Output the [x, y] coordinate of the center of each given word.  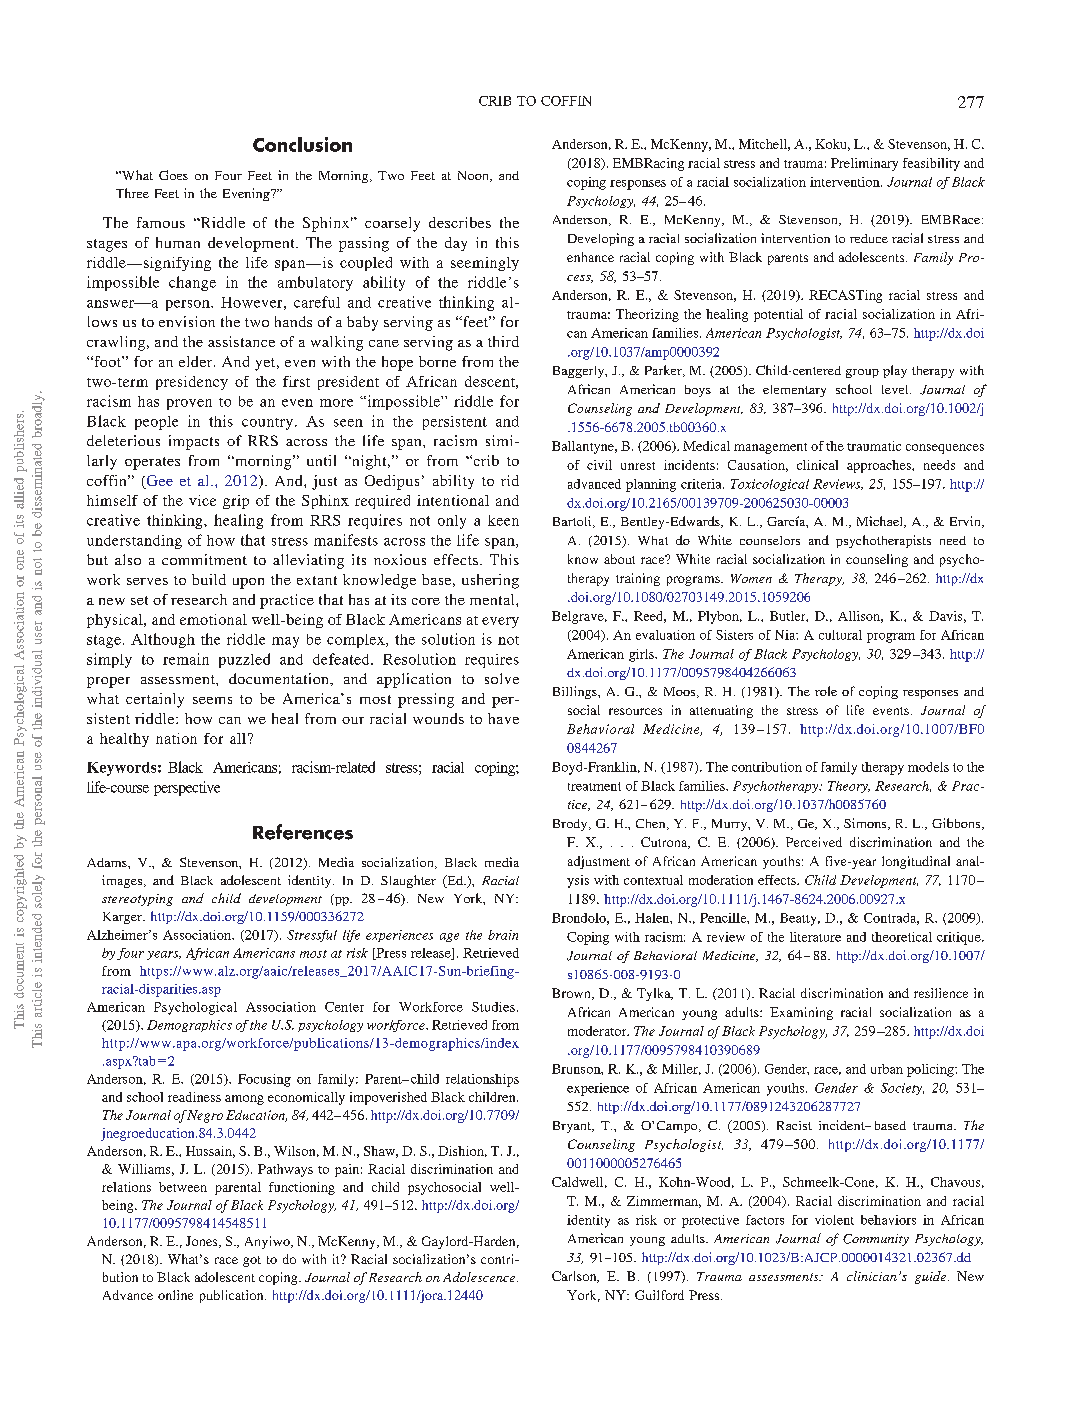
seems [212, 700]
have [503, 718]
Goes [173, 175]
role [826, 691]
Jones [203, 1242]
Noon [474, 176]
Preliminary [864, 164]
